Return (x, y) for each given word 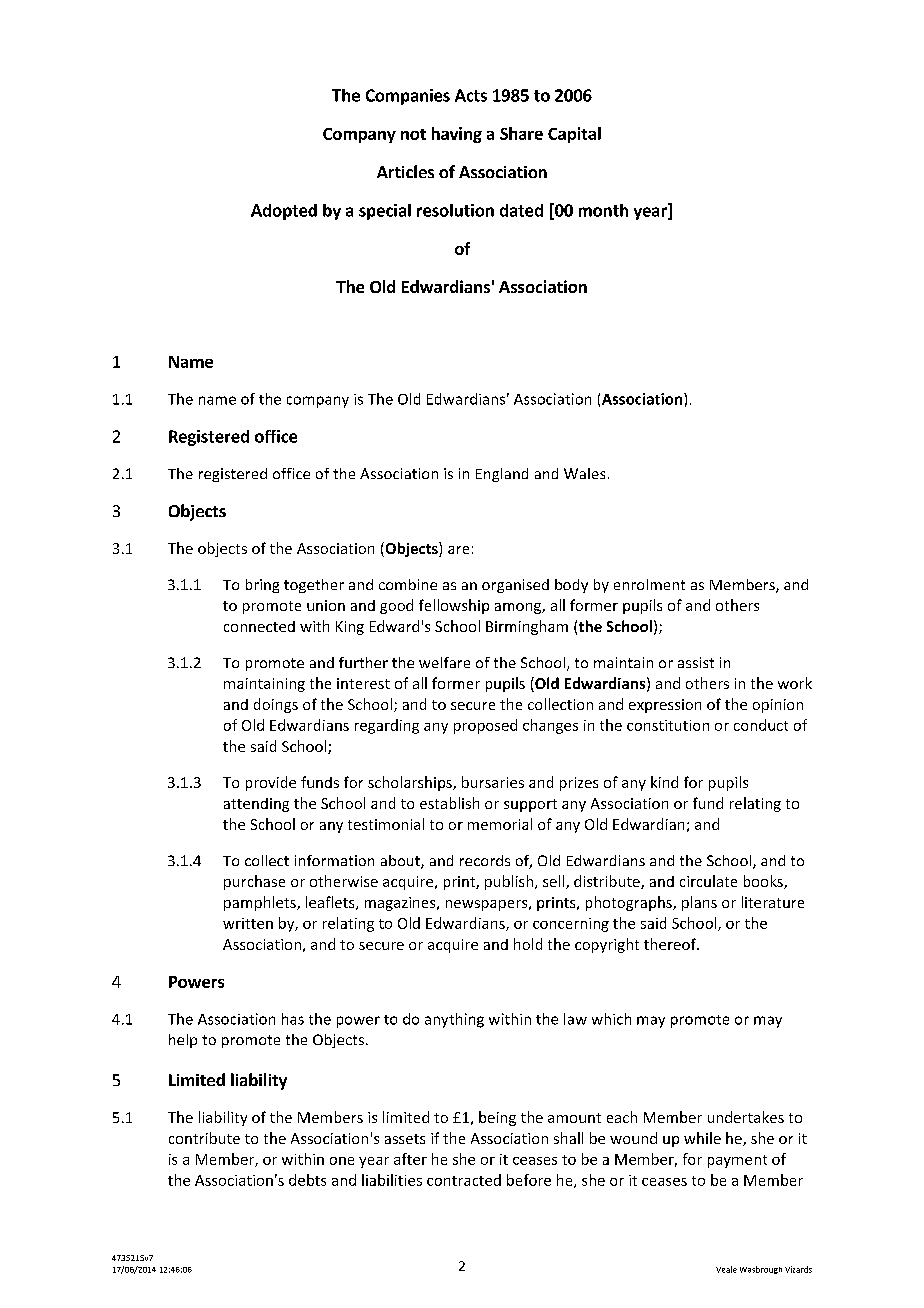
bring (262, 586)
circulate (708, 881)
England (502, 475)
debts (307, 1180)
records (485, 860)
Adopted (284, 212)
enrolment (649, 584)
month (603, 210)
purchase (254, 882)
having (457, 135)
